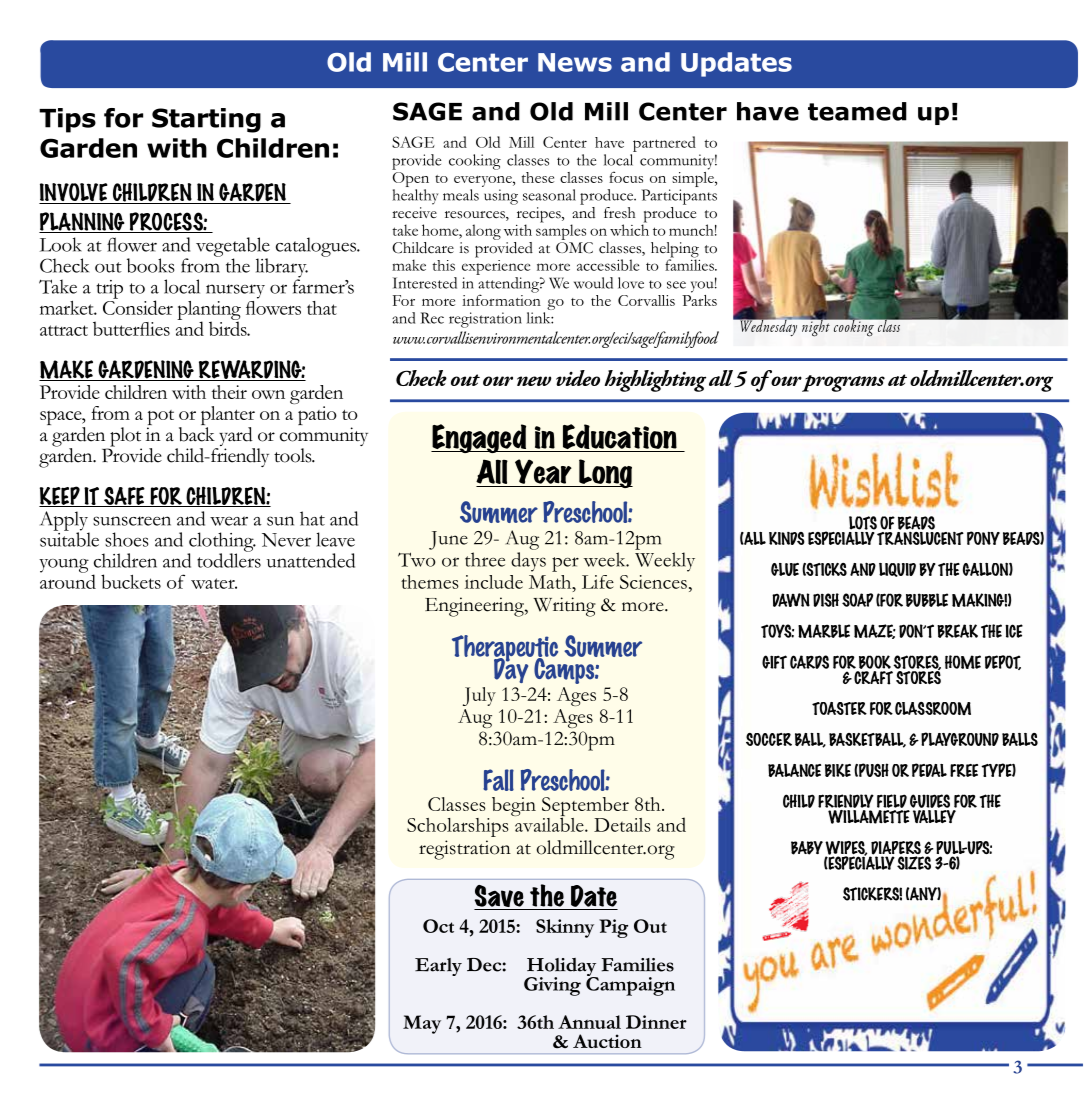 Image resolution: width=1092 pixels, height=1095 pixels. I want to click on Giving, so click(552, 986).
